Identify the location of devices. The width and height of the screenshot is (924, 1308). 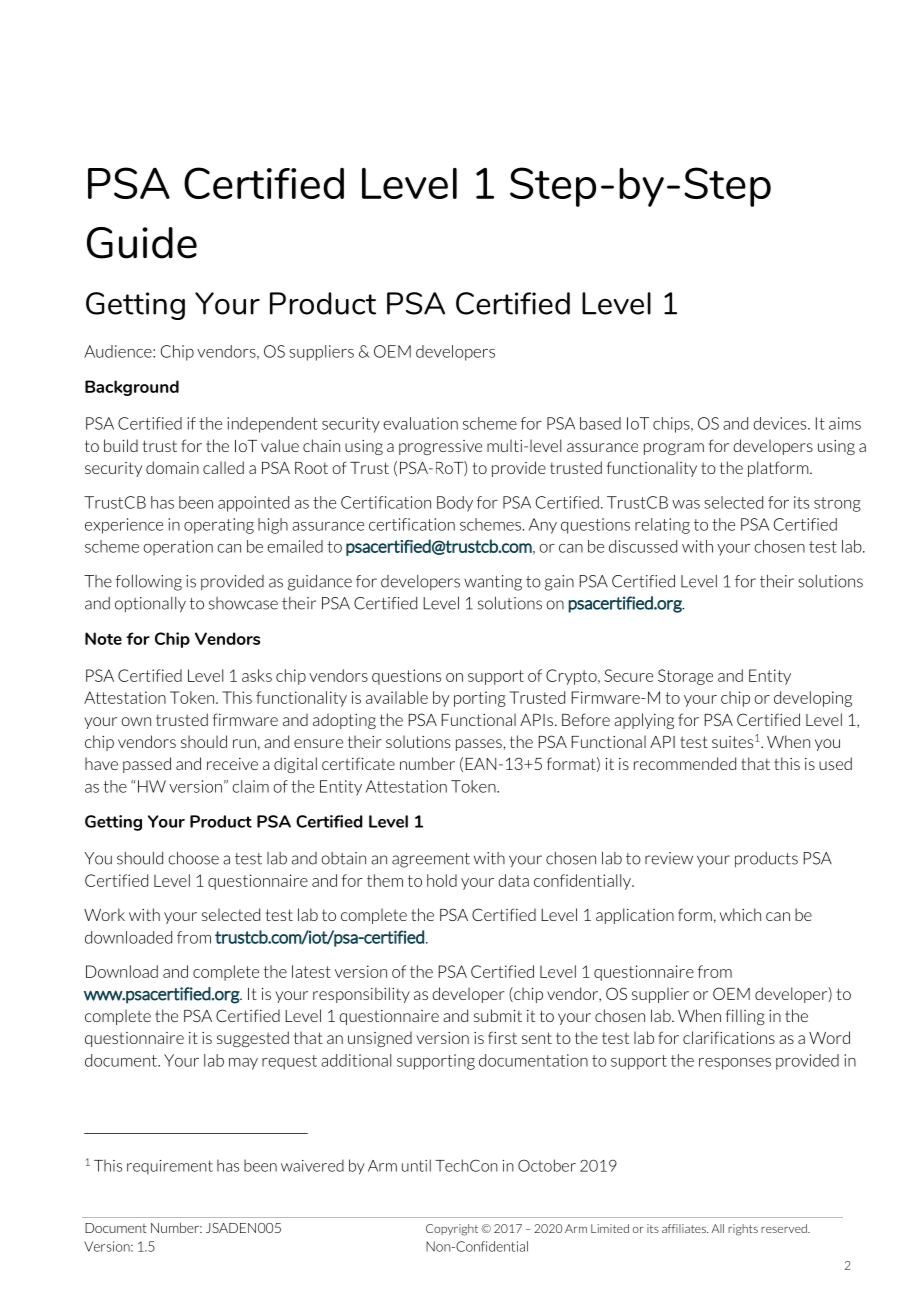
(781, 423).
